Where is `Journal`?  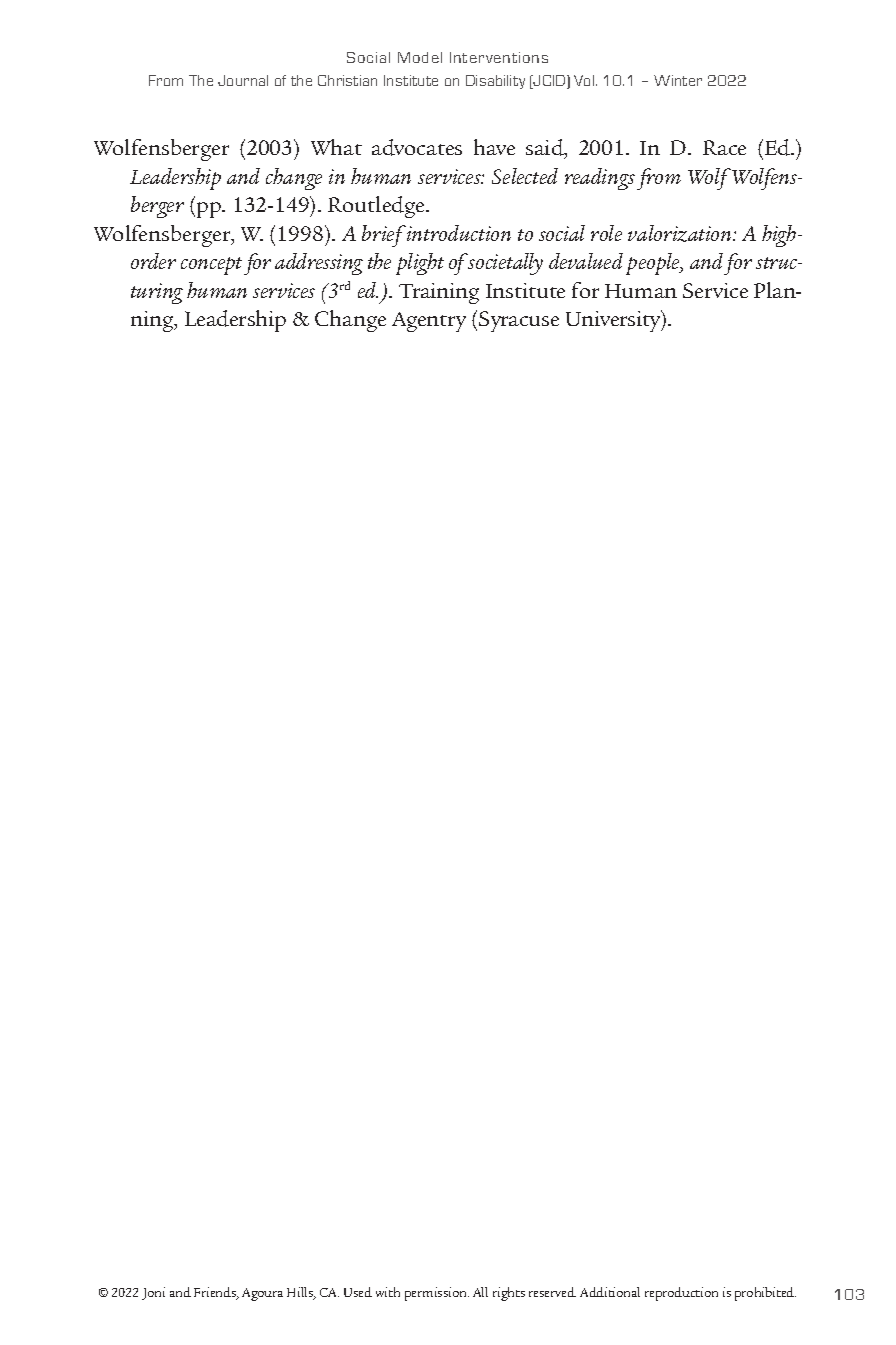 Journal is located at coordinates (243, 80).
